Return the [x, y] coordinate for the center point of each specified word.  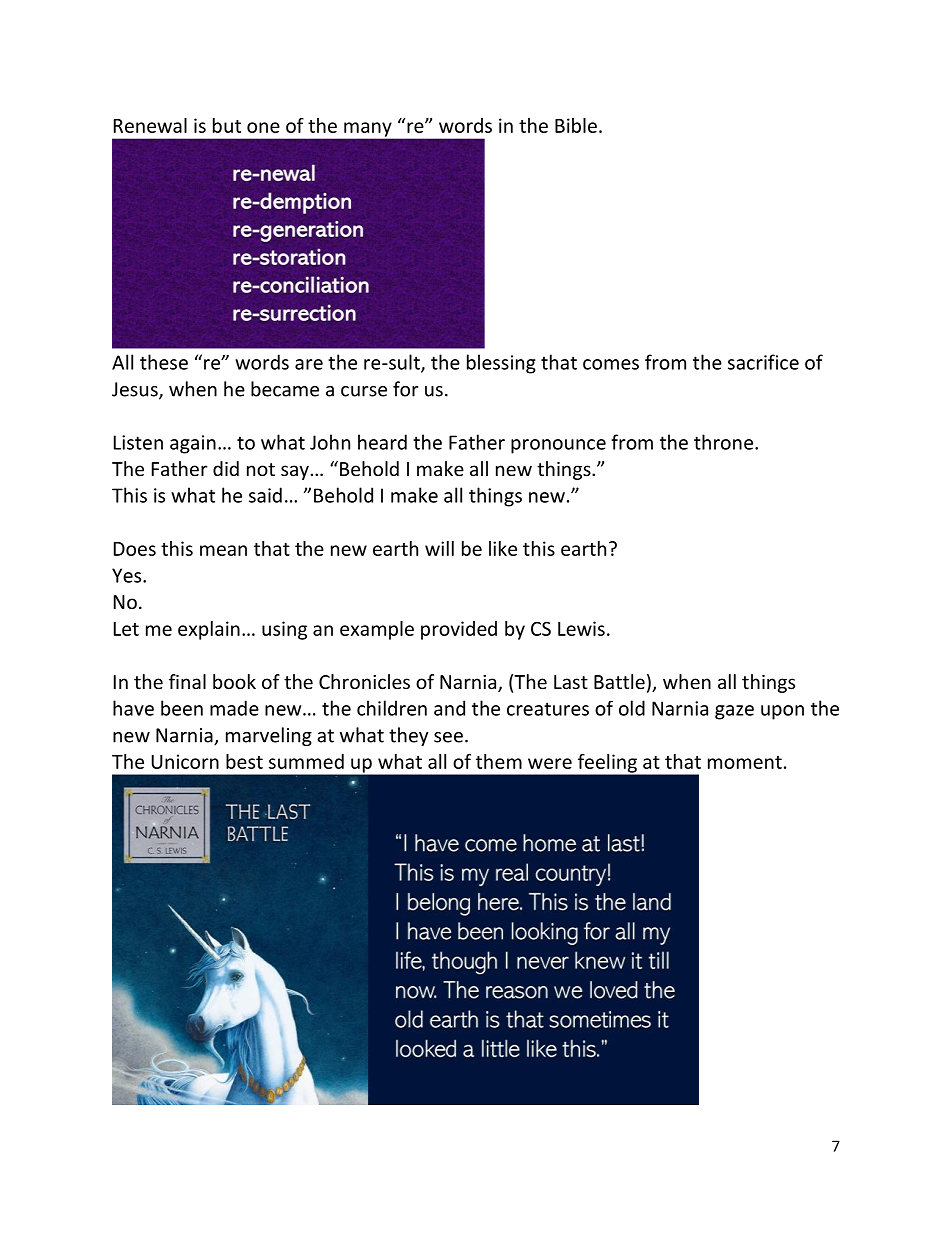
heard [382, 442]
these [164, 362]
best [244, 761]
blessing [501, 364]
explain [209, 630]
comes [611, 364]
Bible [576, 125]
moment [745, 762]
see [448, 737]
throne [723, 442]
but [227, 125]
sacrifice [763, 362]
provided [459, 630]
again [193, 444]
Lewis [581, 628]
